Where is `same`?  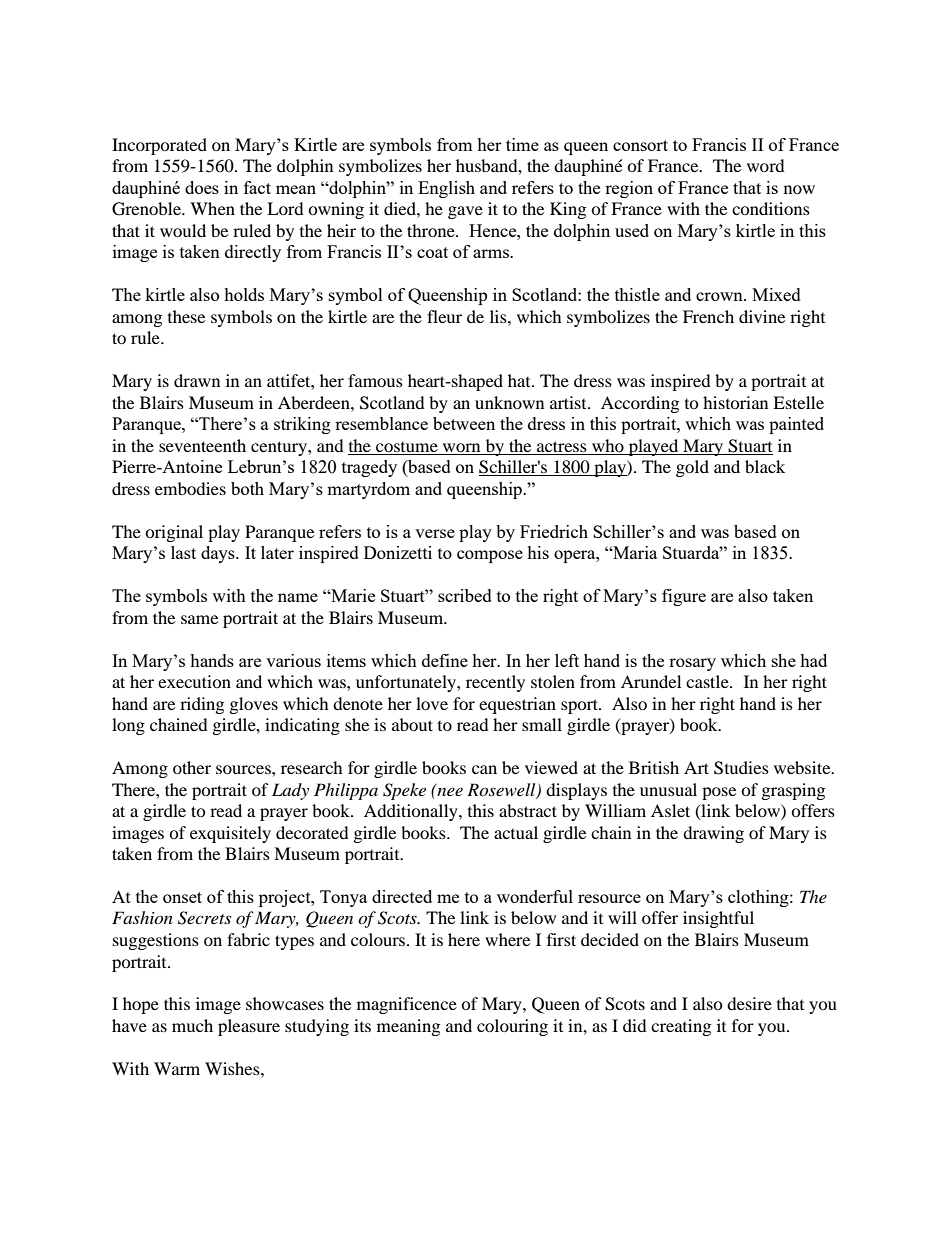
same is located at coordinates (199, 619).
